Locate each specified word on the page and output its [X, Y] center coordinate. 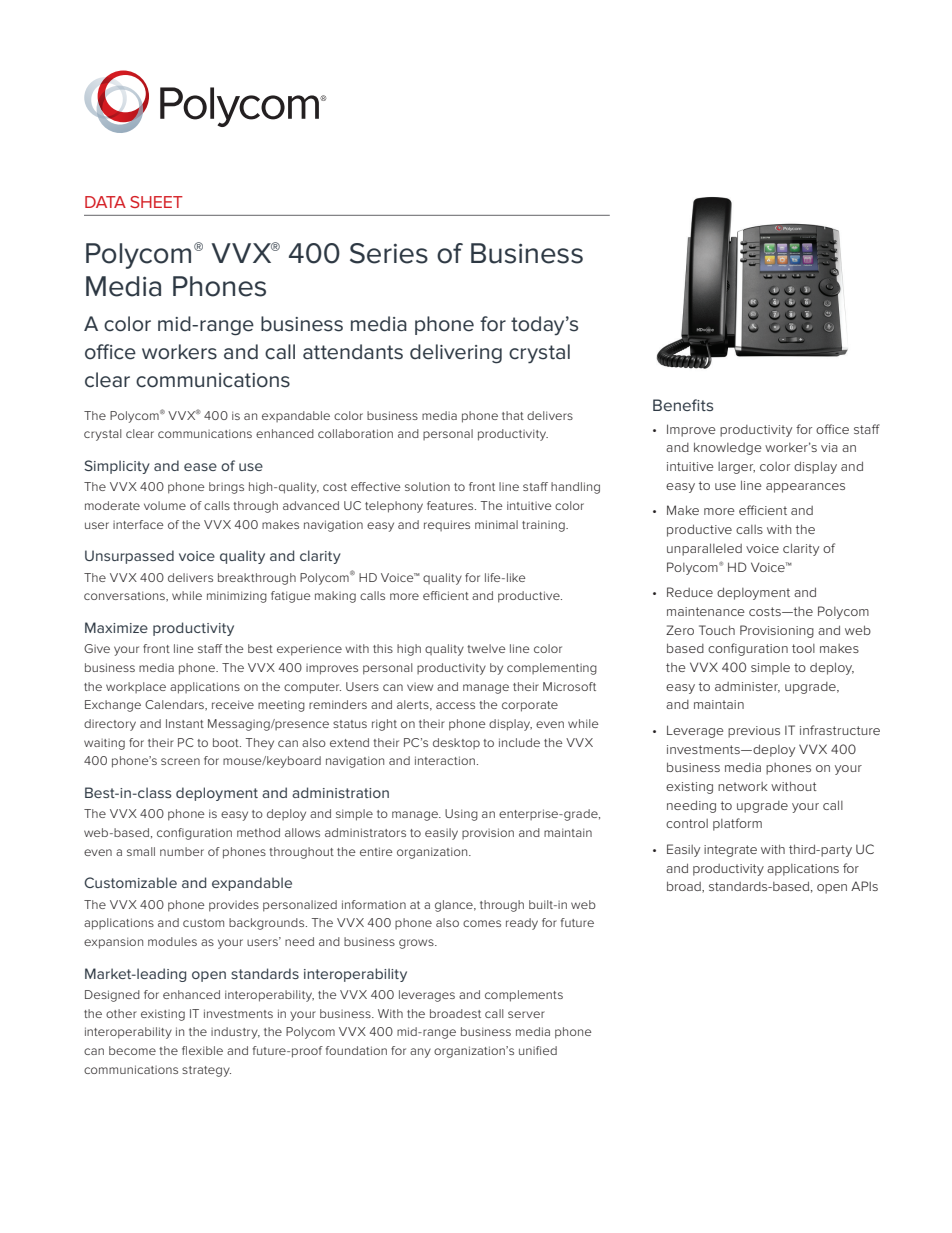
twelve [486, 648]
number [182, 851]
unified [538, 1050]
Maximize [116, 627]
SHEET [156, 202]
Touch [717, 630]
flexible [202, 1050]
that [513, 415]
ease [200, 467]
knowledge [728, 448]
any [420, 1053]
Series [389, 253]
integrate [730, 851]
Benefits [683, 405]
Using [461, 815]
